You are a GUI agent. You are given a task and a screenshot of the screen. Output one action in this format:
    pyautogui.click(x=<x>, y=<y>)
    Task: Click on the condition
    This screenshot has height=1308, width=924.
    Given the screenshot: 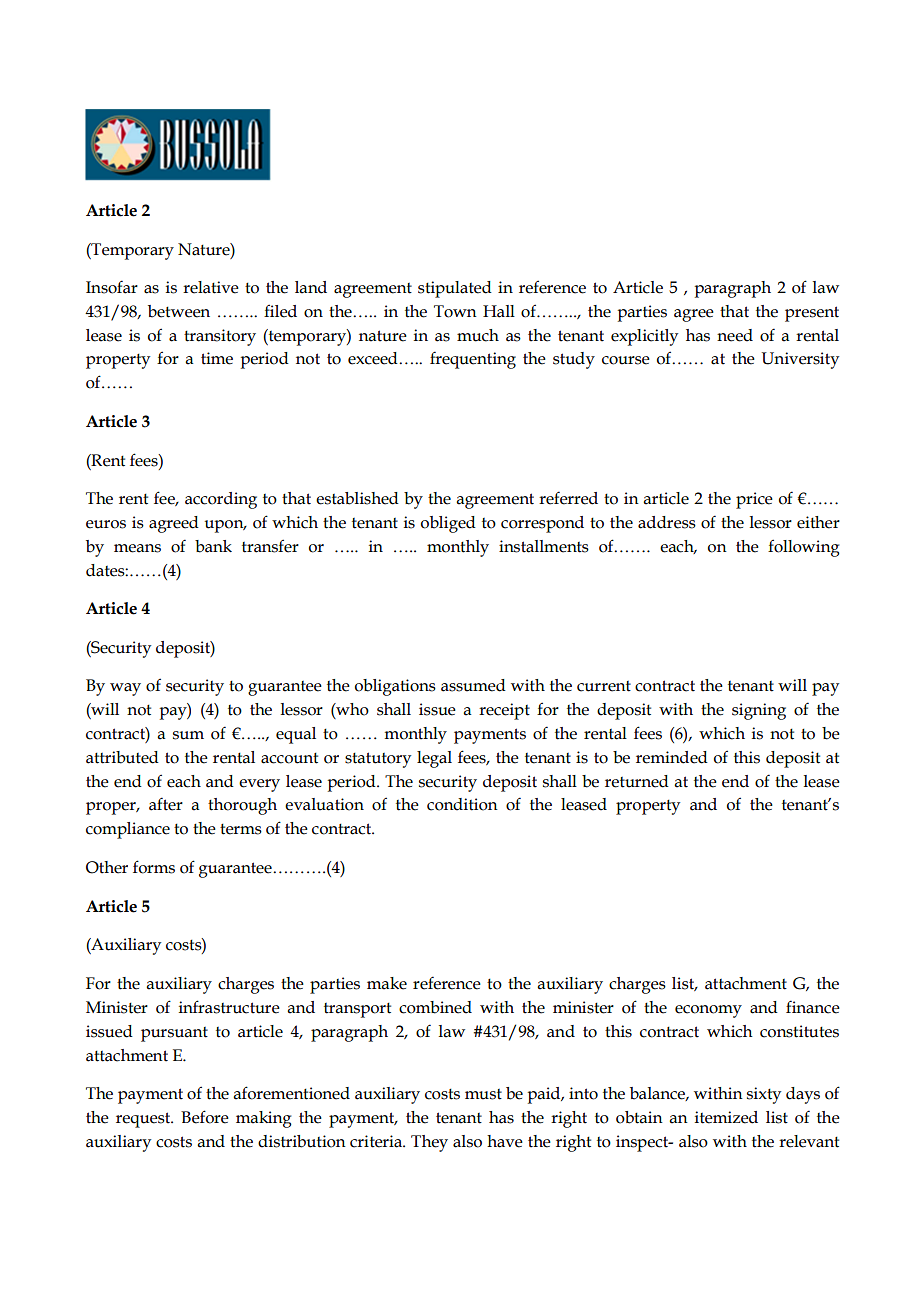 What is the action you would take?
    pyautogui.click(x=462, y=804)
